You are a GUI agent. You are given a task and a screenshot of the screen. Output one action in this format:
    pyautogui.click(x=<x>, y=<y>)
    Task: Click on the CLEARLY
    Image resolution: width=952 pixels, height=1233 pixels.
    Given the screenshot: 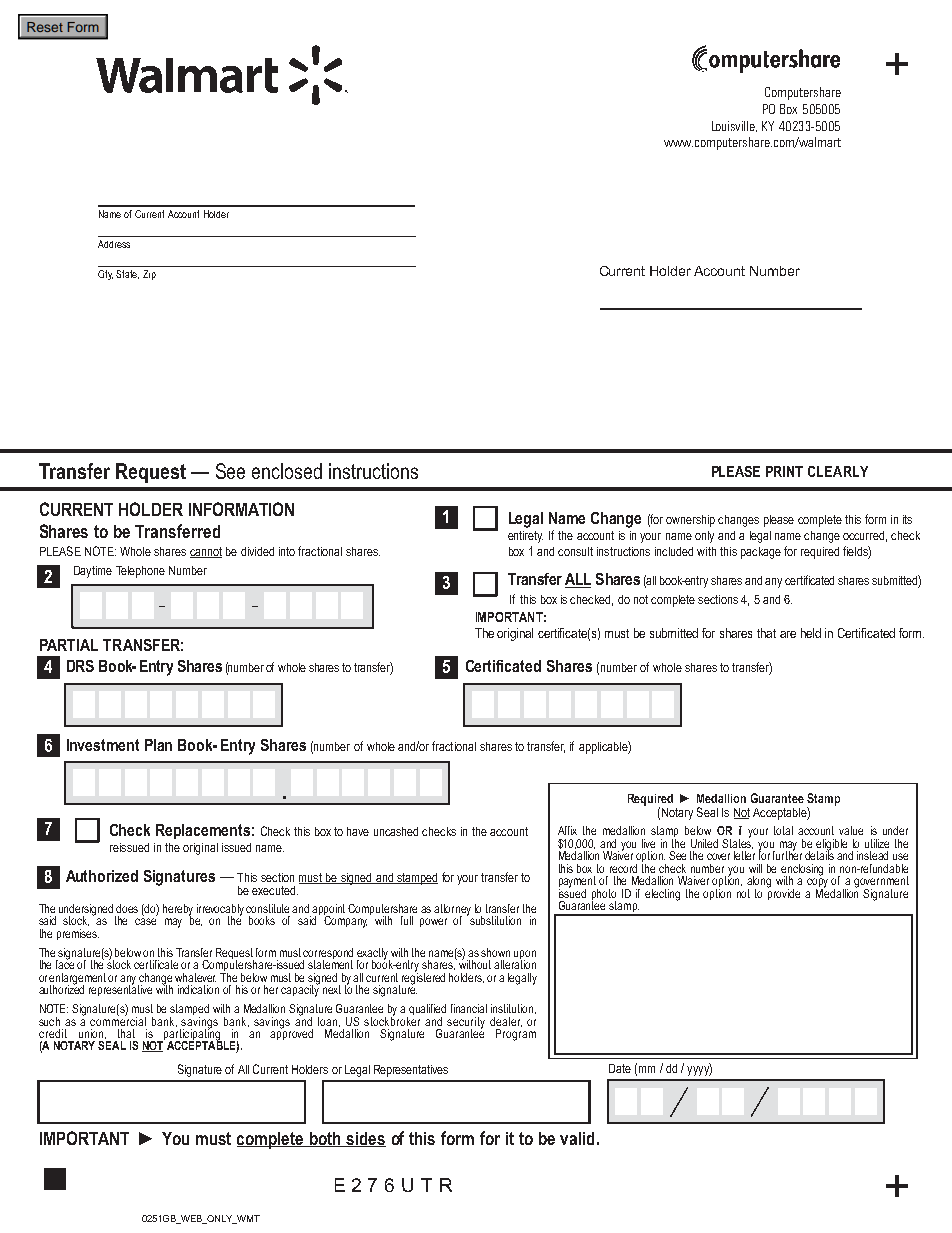 What is the action you would take?
    pyautogui.click(x=838, y=471)
